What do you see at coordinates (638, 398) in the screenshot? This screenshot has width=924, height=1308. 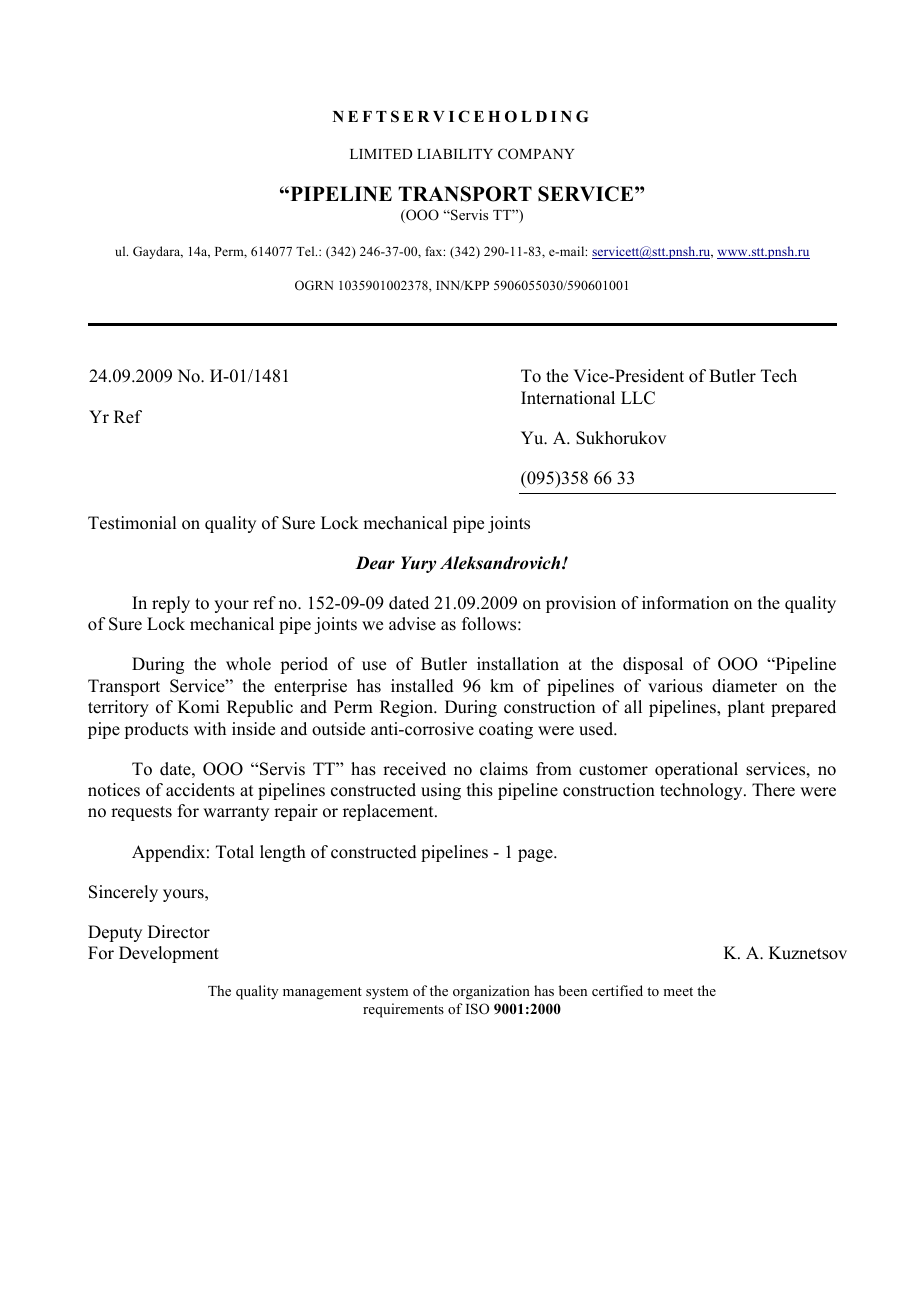 I see `LLC` at bounding box center [638, 398].
